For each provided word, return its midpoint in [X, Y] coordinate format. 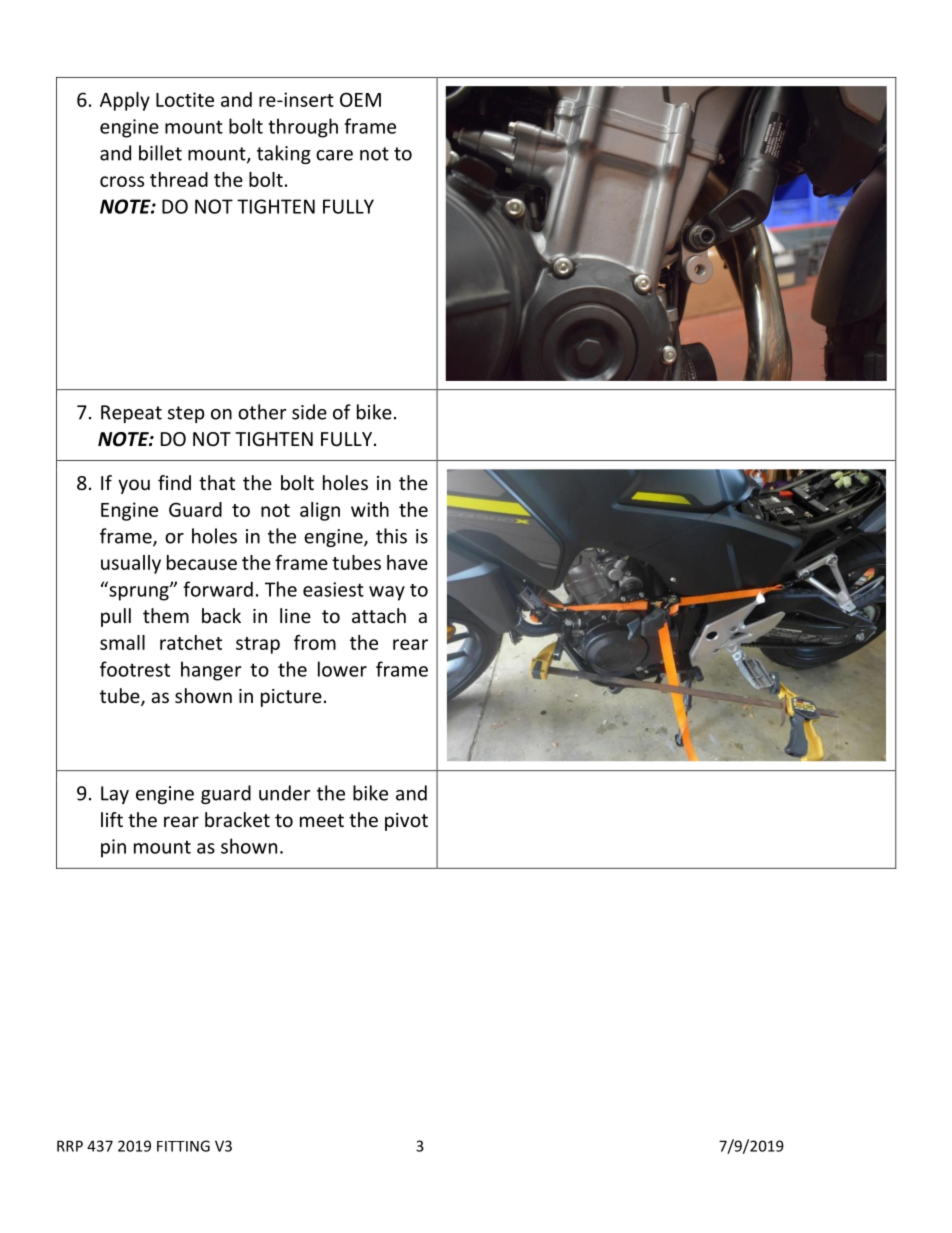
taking [284, 154]
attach [379, 615]
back [221, 615]
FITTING [183, 1146]
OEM [360, 99]
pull [116, 617]
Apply [125, 101]
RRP [70, 1146]
